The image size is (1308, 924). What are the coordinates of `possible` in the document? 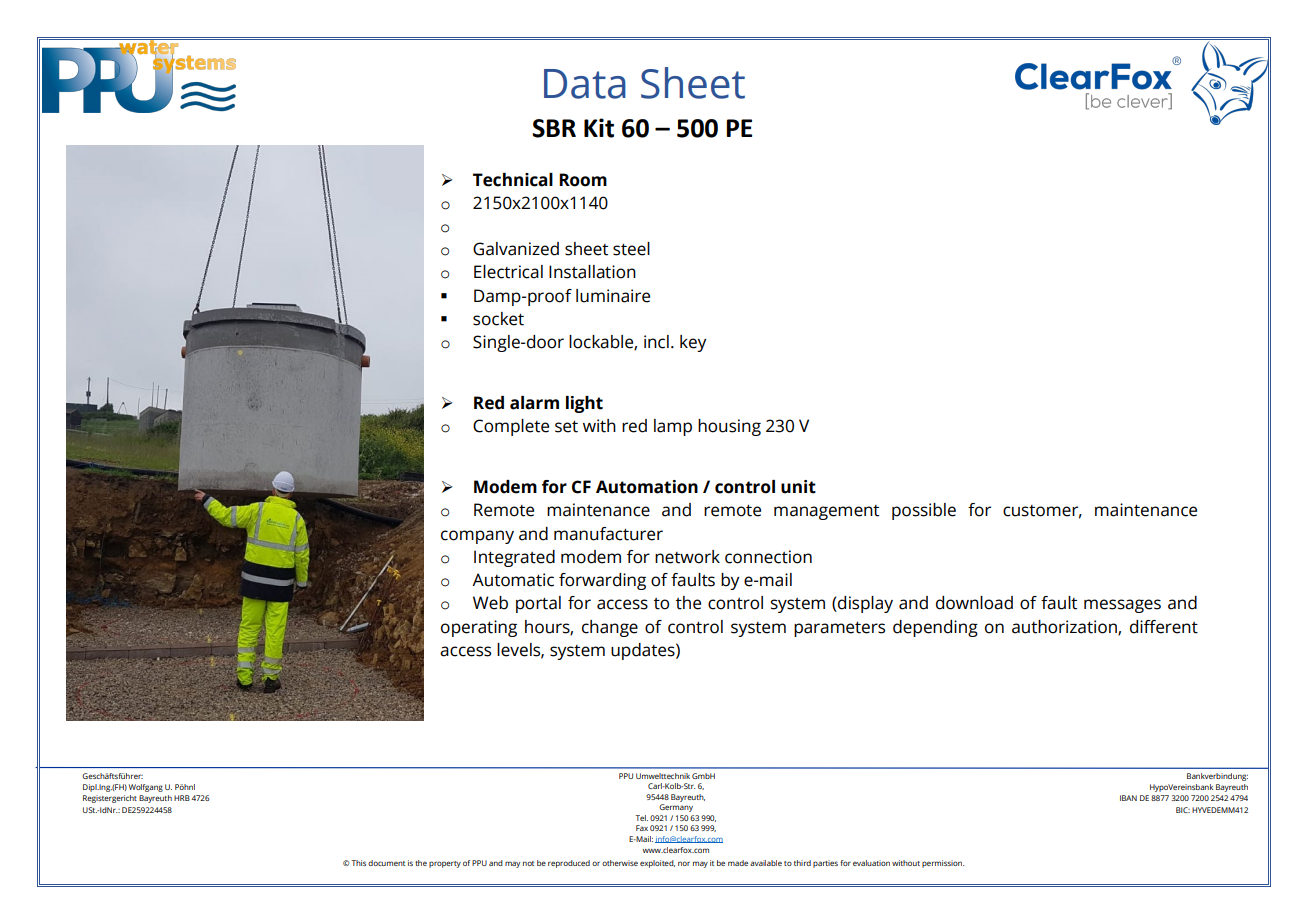 It's located at (924, 511).
